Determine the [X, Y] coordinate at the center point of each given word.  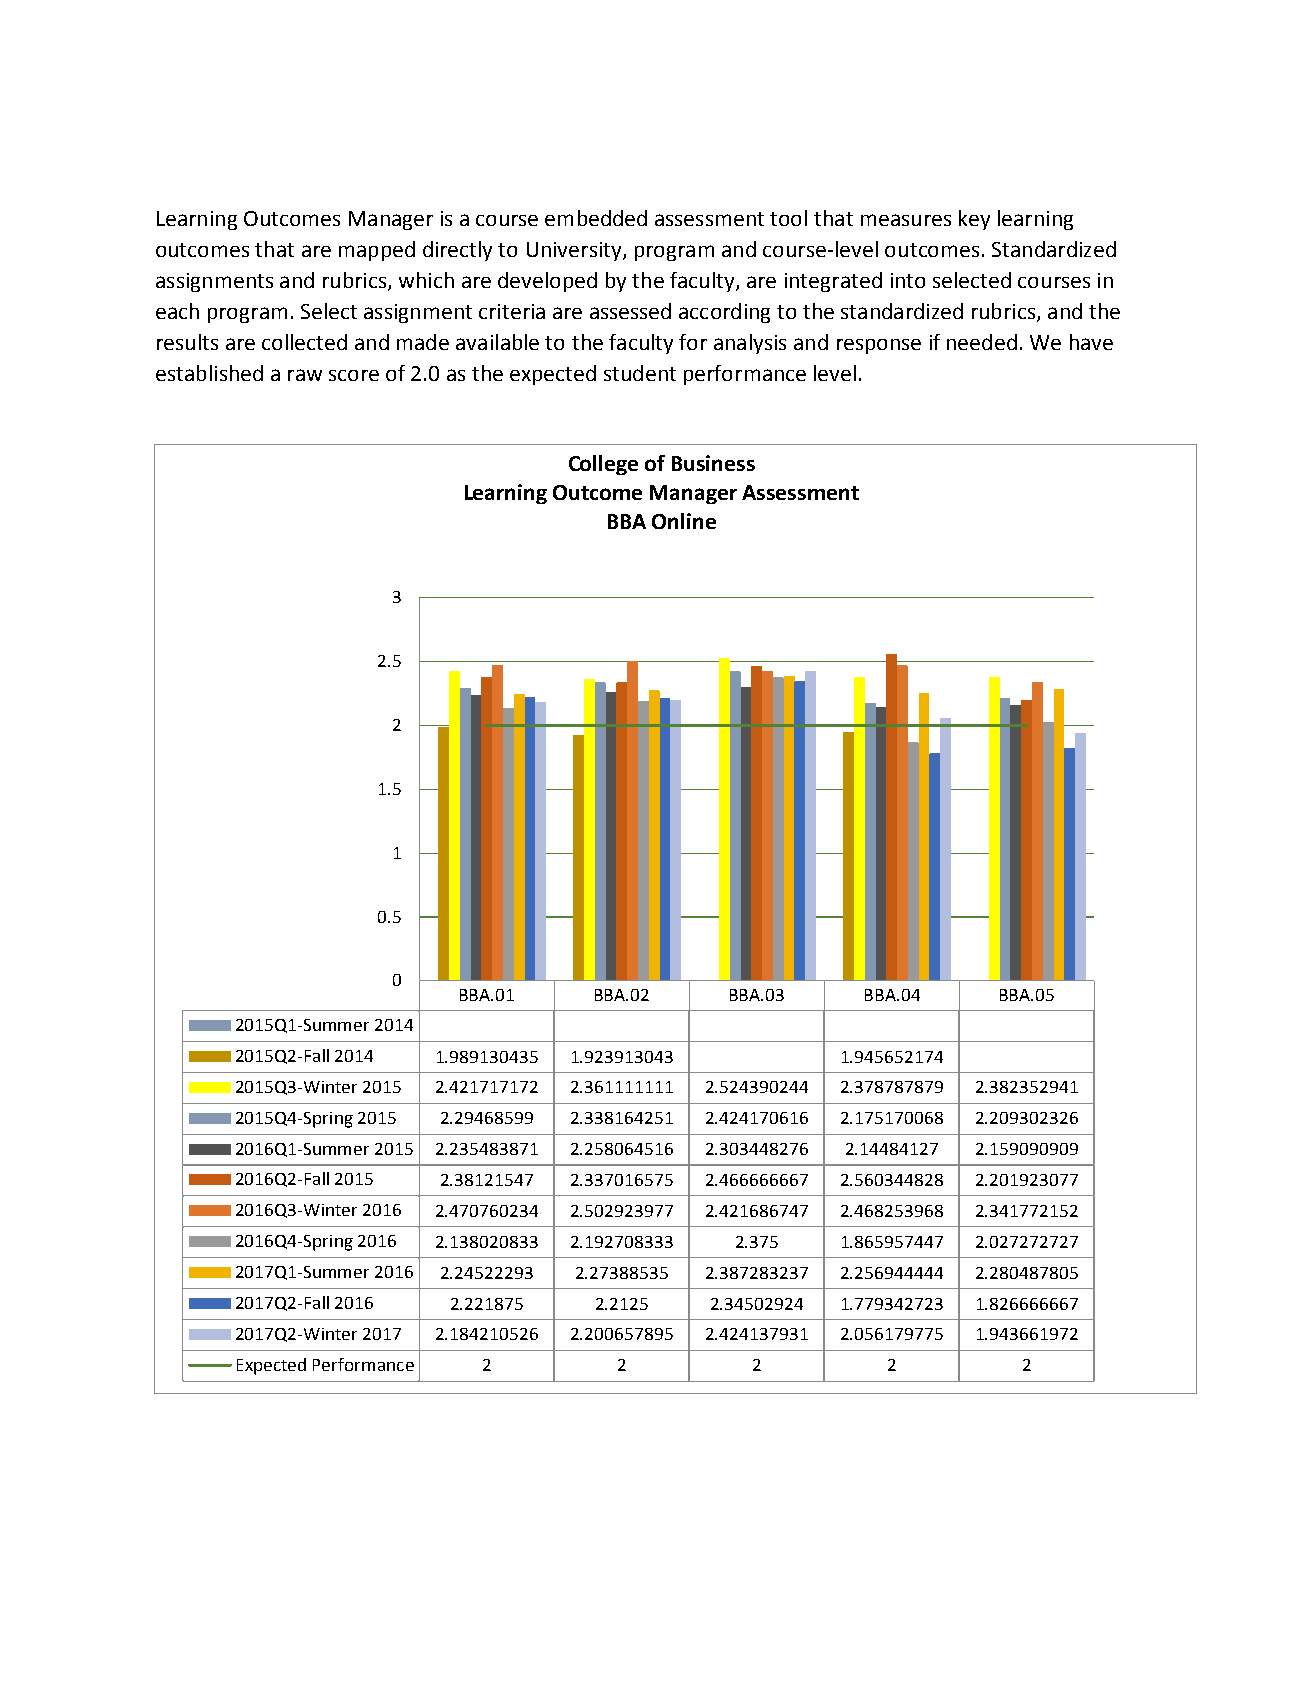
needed [982, 342]
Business [713, 463]
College [603, 465]
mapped [377, 251]
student [640, 373]
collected [304, 342]
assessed [630, 311]
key [974, 220]
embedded [596, 218]
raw [305, 375]
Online [684, 521]
